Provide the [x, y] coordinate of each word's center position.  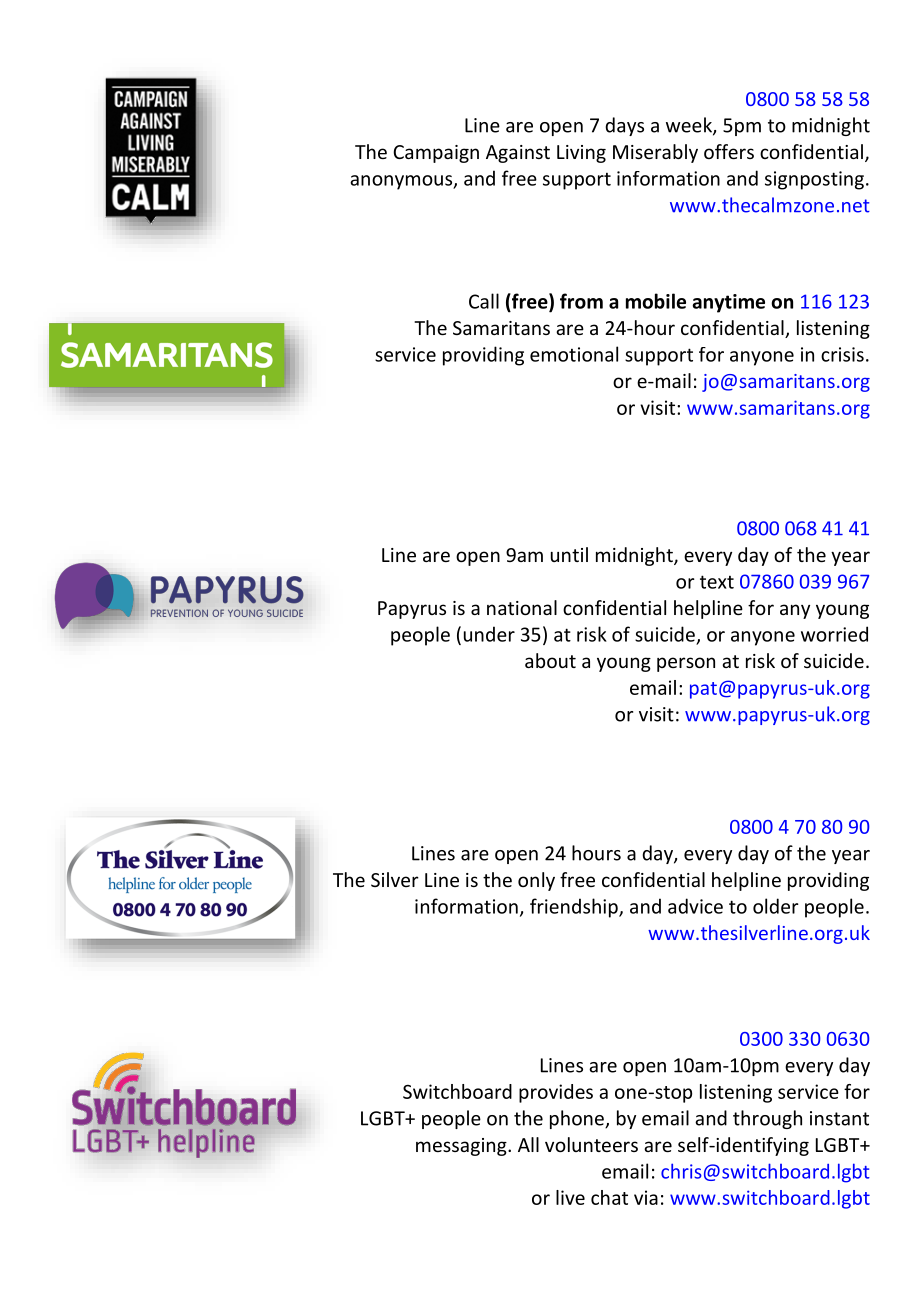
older [776, 906]
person [686, 664]
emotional [574, 354]
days [624, 126]
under [489, 634]
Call [484, 301]
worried [834, 634]
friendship [575, 908]
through [767, 1119]
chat [609, 1197]
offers [729, 151]
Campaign [436, 154]
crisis [842, 354]
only [536, 881]
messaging [462, 1147]
